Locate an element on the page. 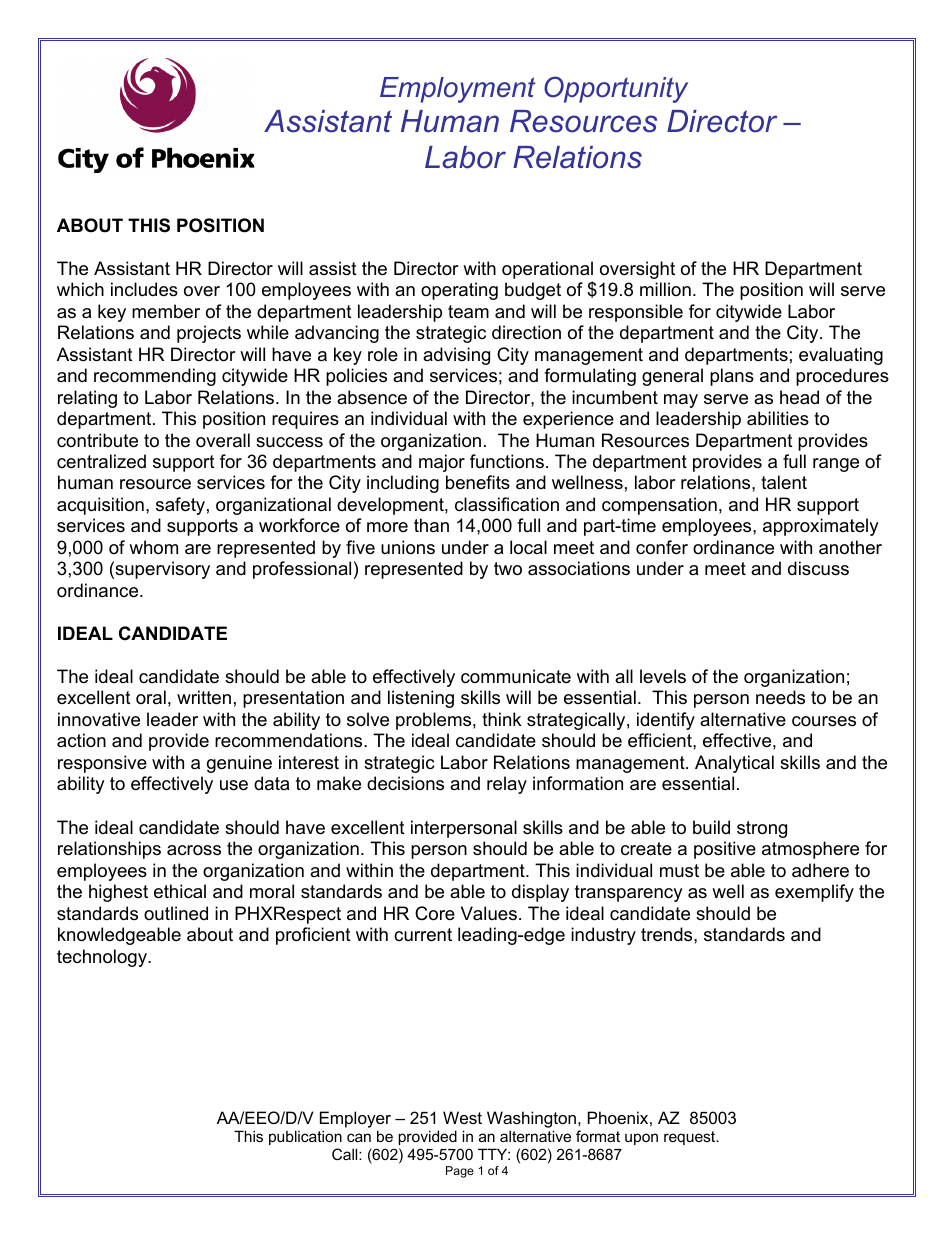 Image resolution: width=952 pixels, height=1233 pixels. publication is located at coordinates (305, 1137).
